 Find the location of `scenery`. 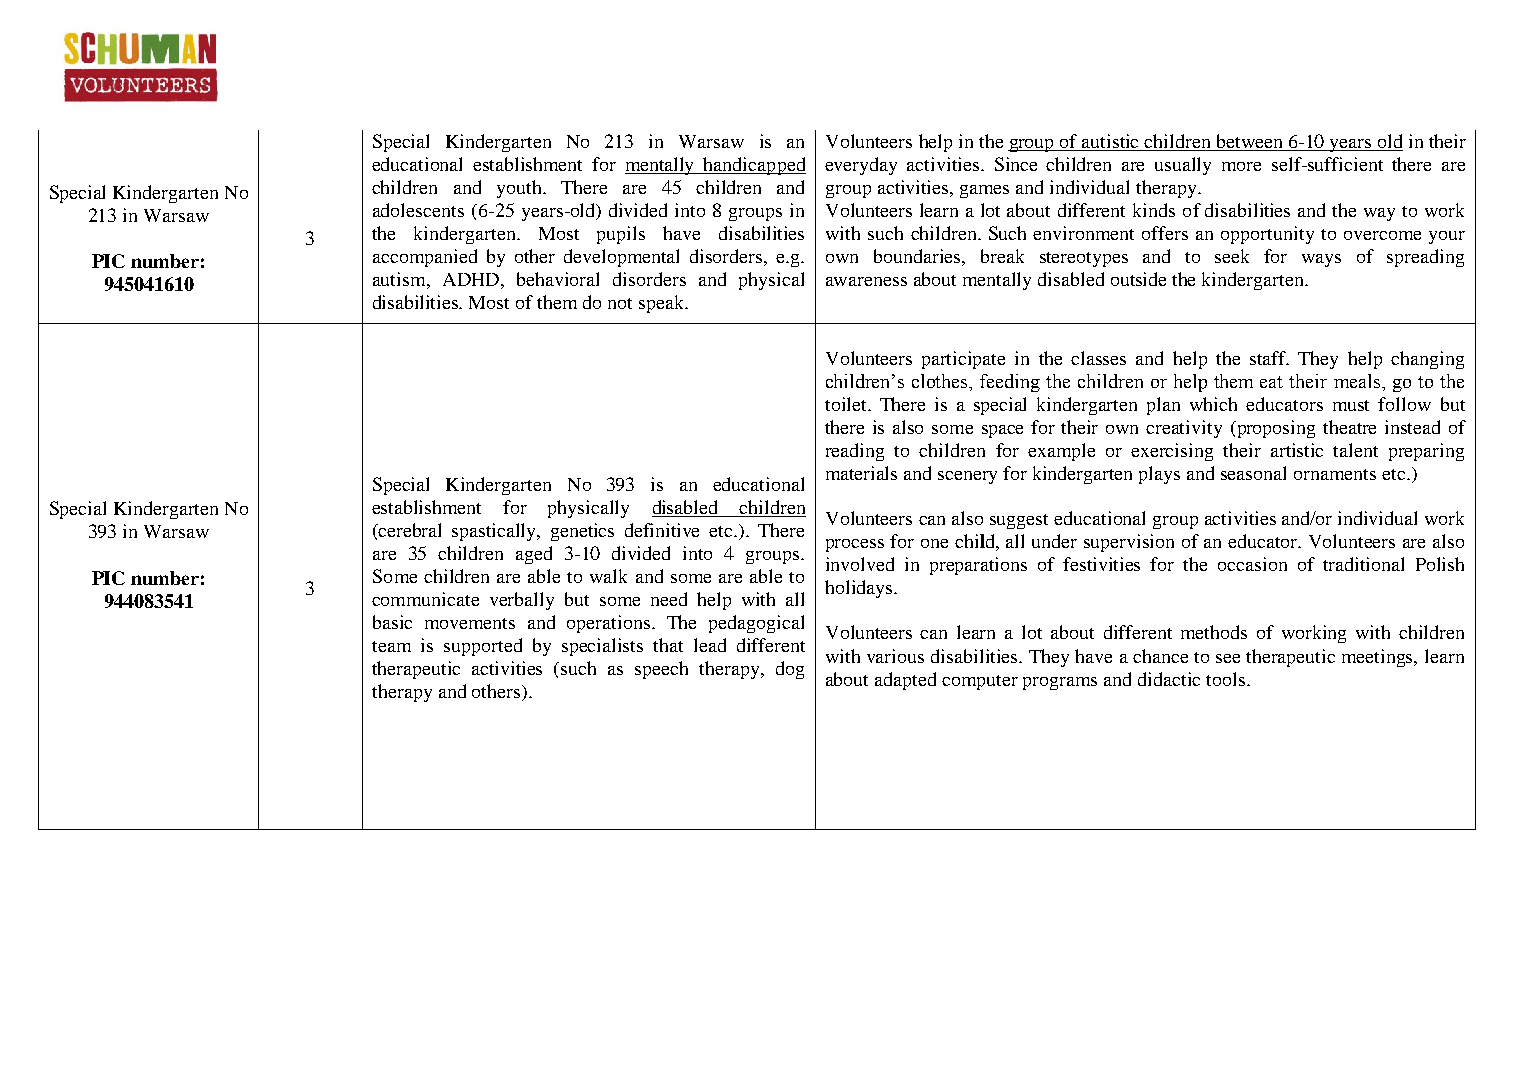

scenery is located at coordinates (967, 477).
